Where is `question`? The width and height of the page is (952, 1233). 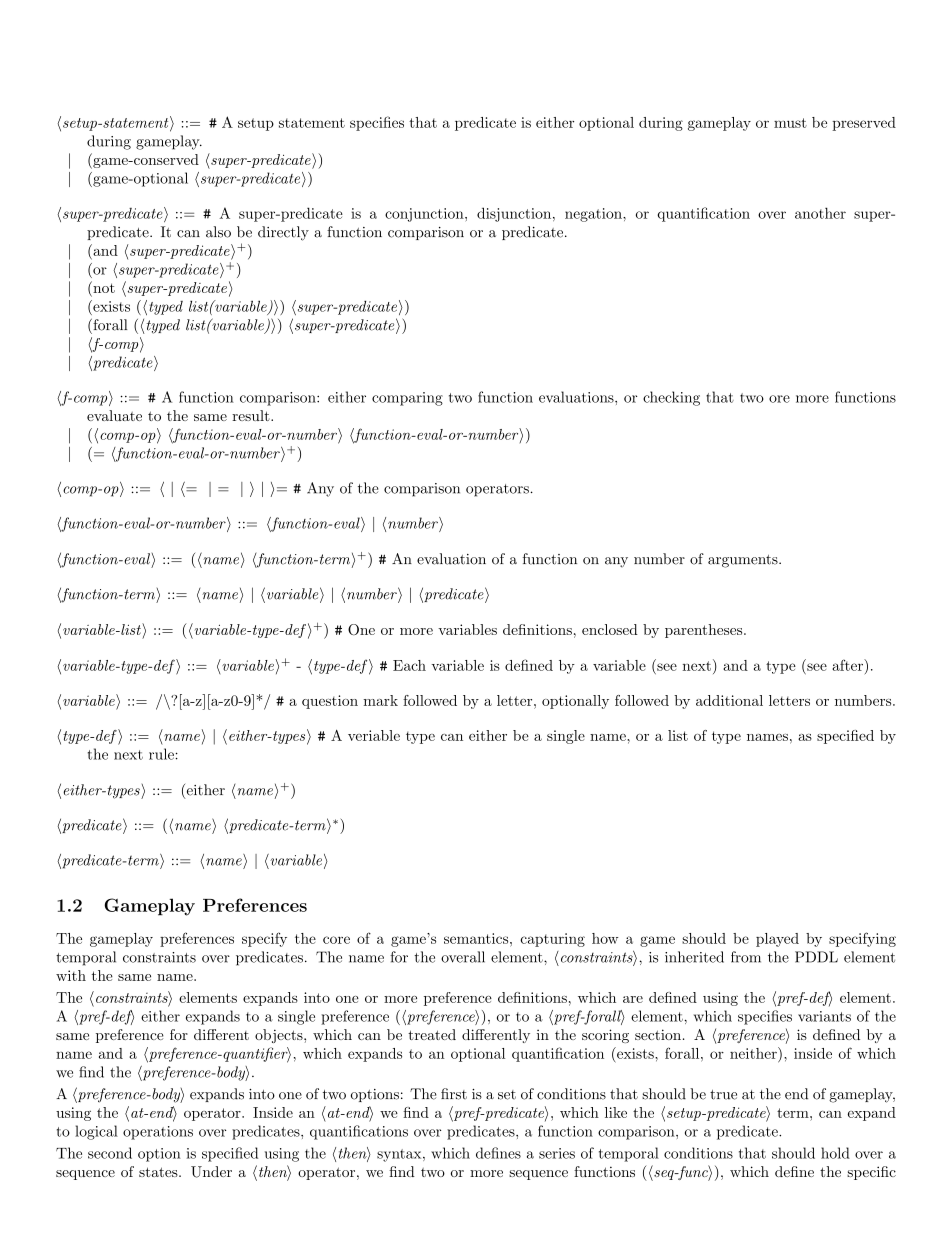 question is located at coordinates (330, 702).
